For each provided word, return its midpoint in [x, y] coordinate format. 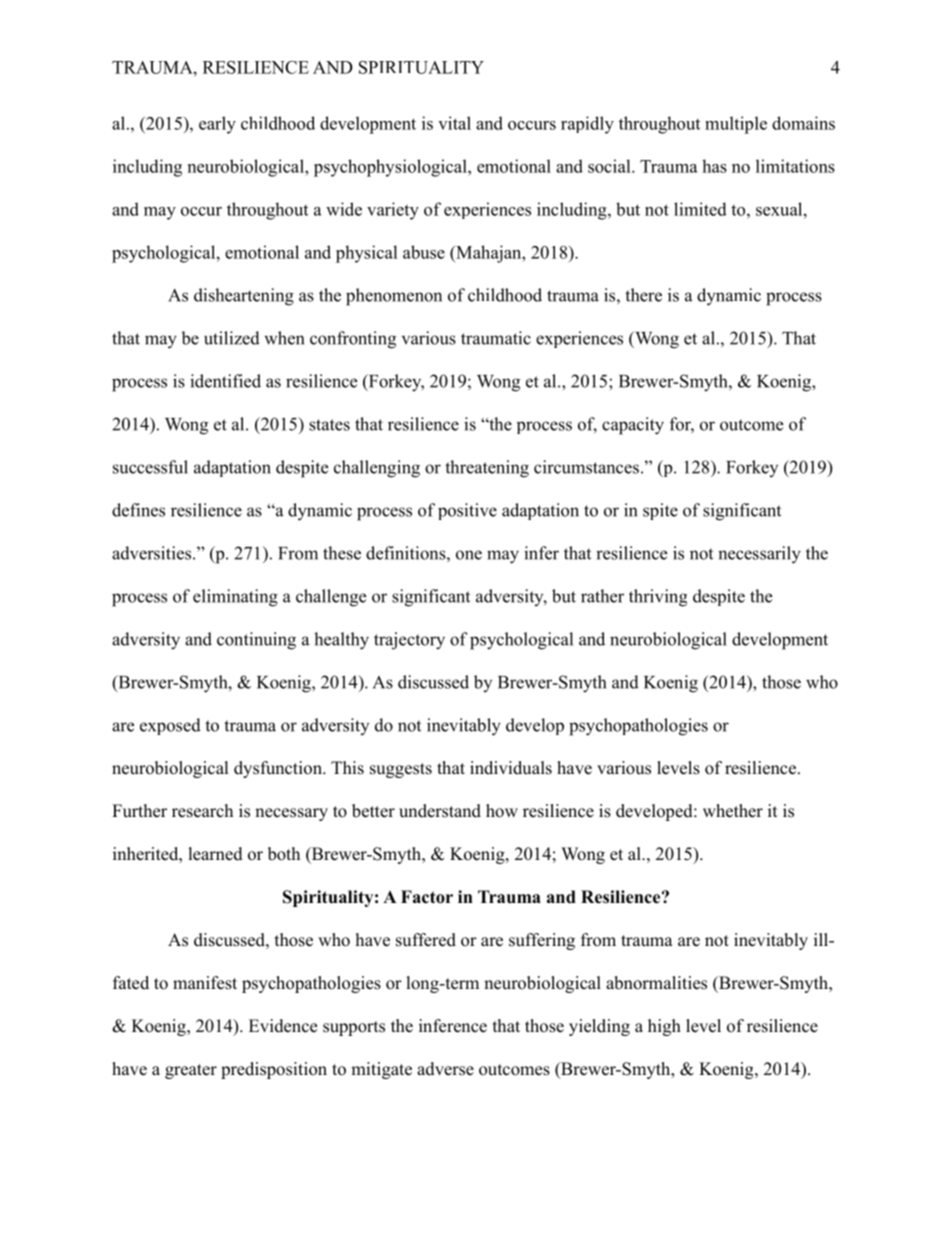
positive [467, 511]
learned [216, 854]
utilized [232, 338]
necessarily [759, 555]
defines [138, 510]
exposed [170, 726]
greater [191, 1071]
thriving [658, 598]
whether [733, 811]
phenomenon [394, 297]
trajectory [409, 641]
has [714, 166]
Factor [427, 897]
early [217, 125]
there [643, 295]
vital [454, 123]
